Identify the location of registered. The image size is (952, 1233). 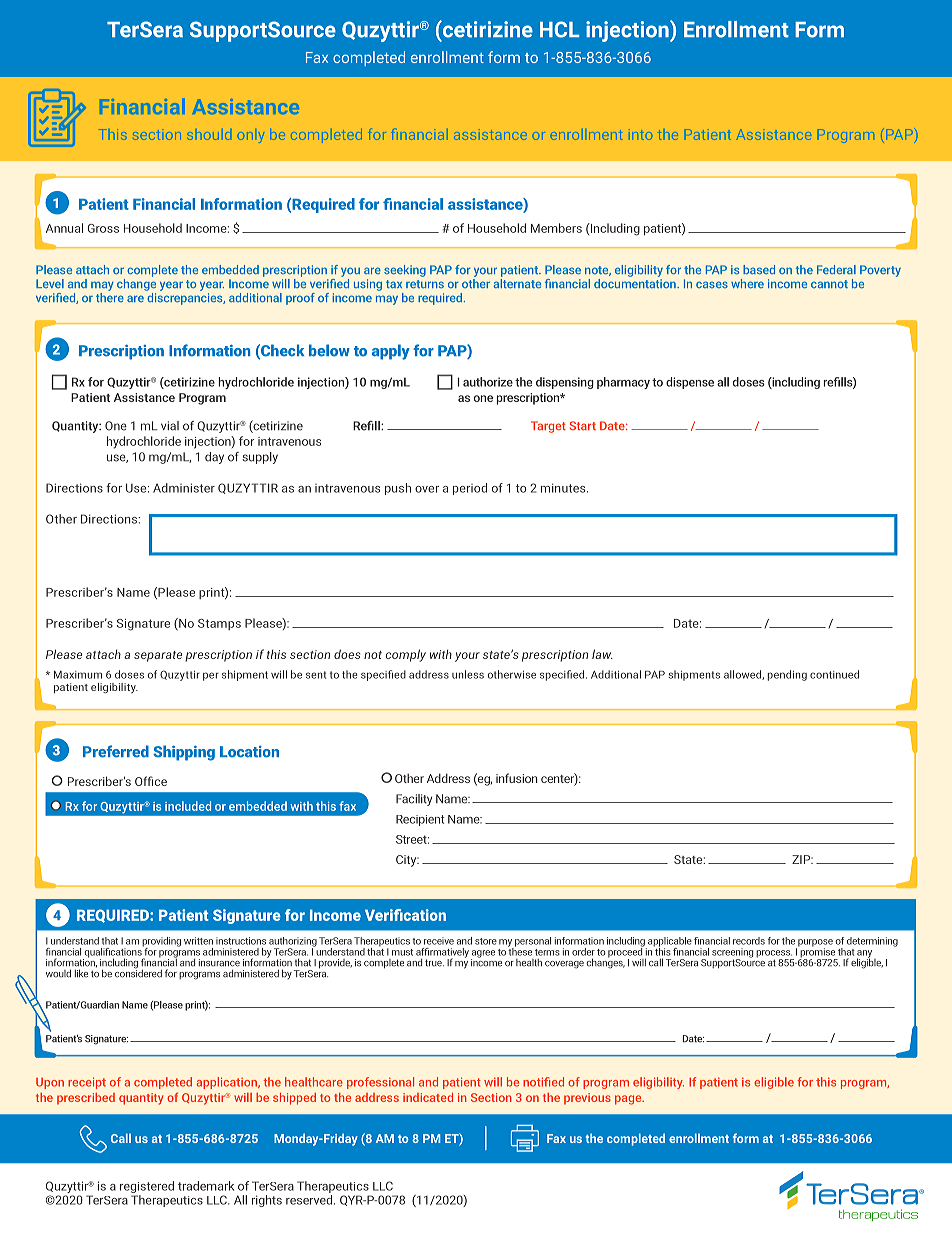
(147, 1188).
